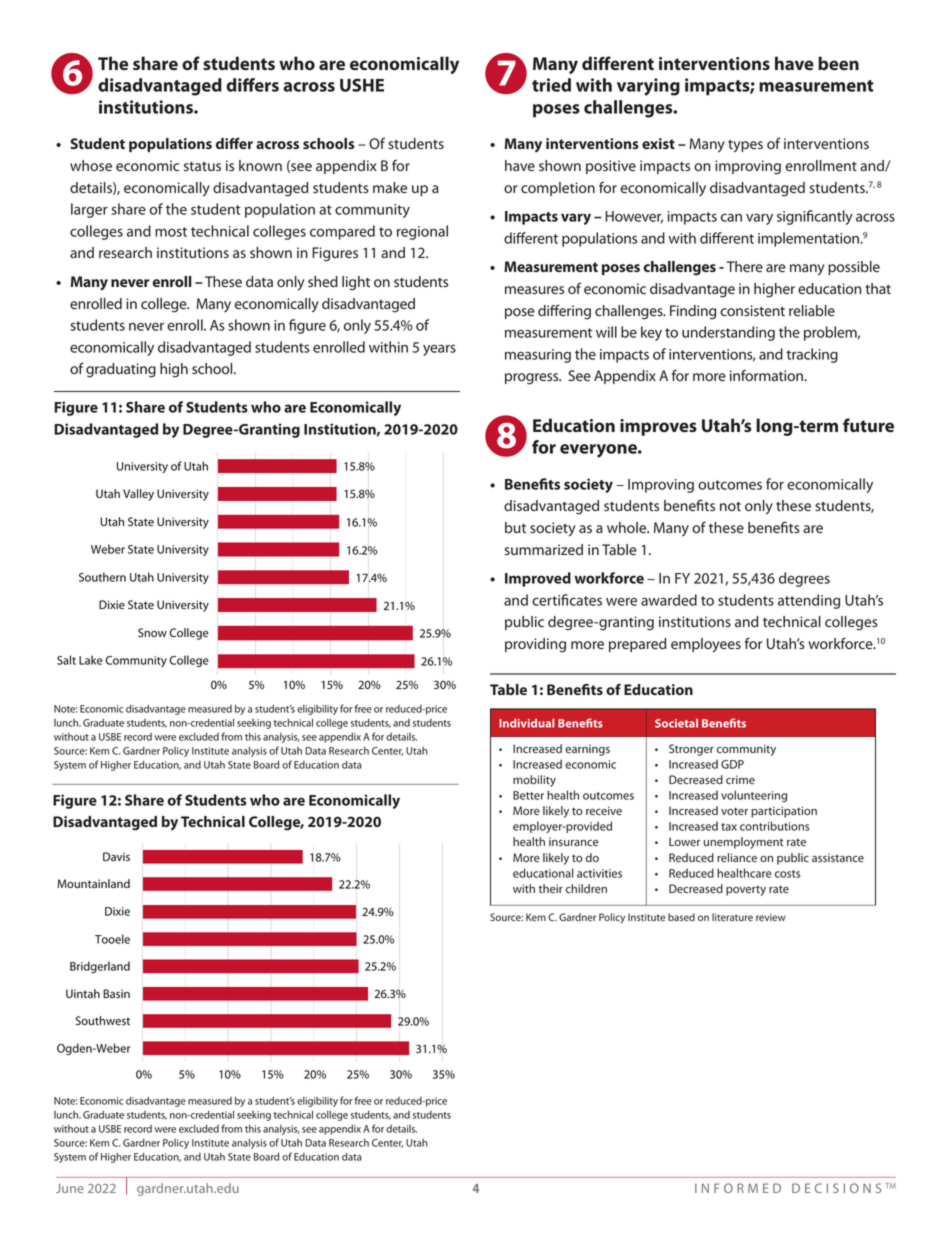  I want to click on mobility, so click(534, 781).
